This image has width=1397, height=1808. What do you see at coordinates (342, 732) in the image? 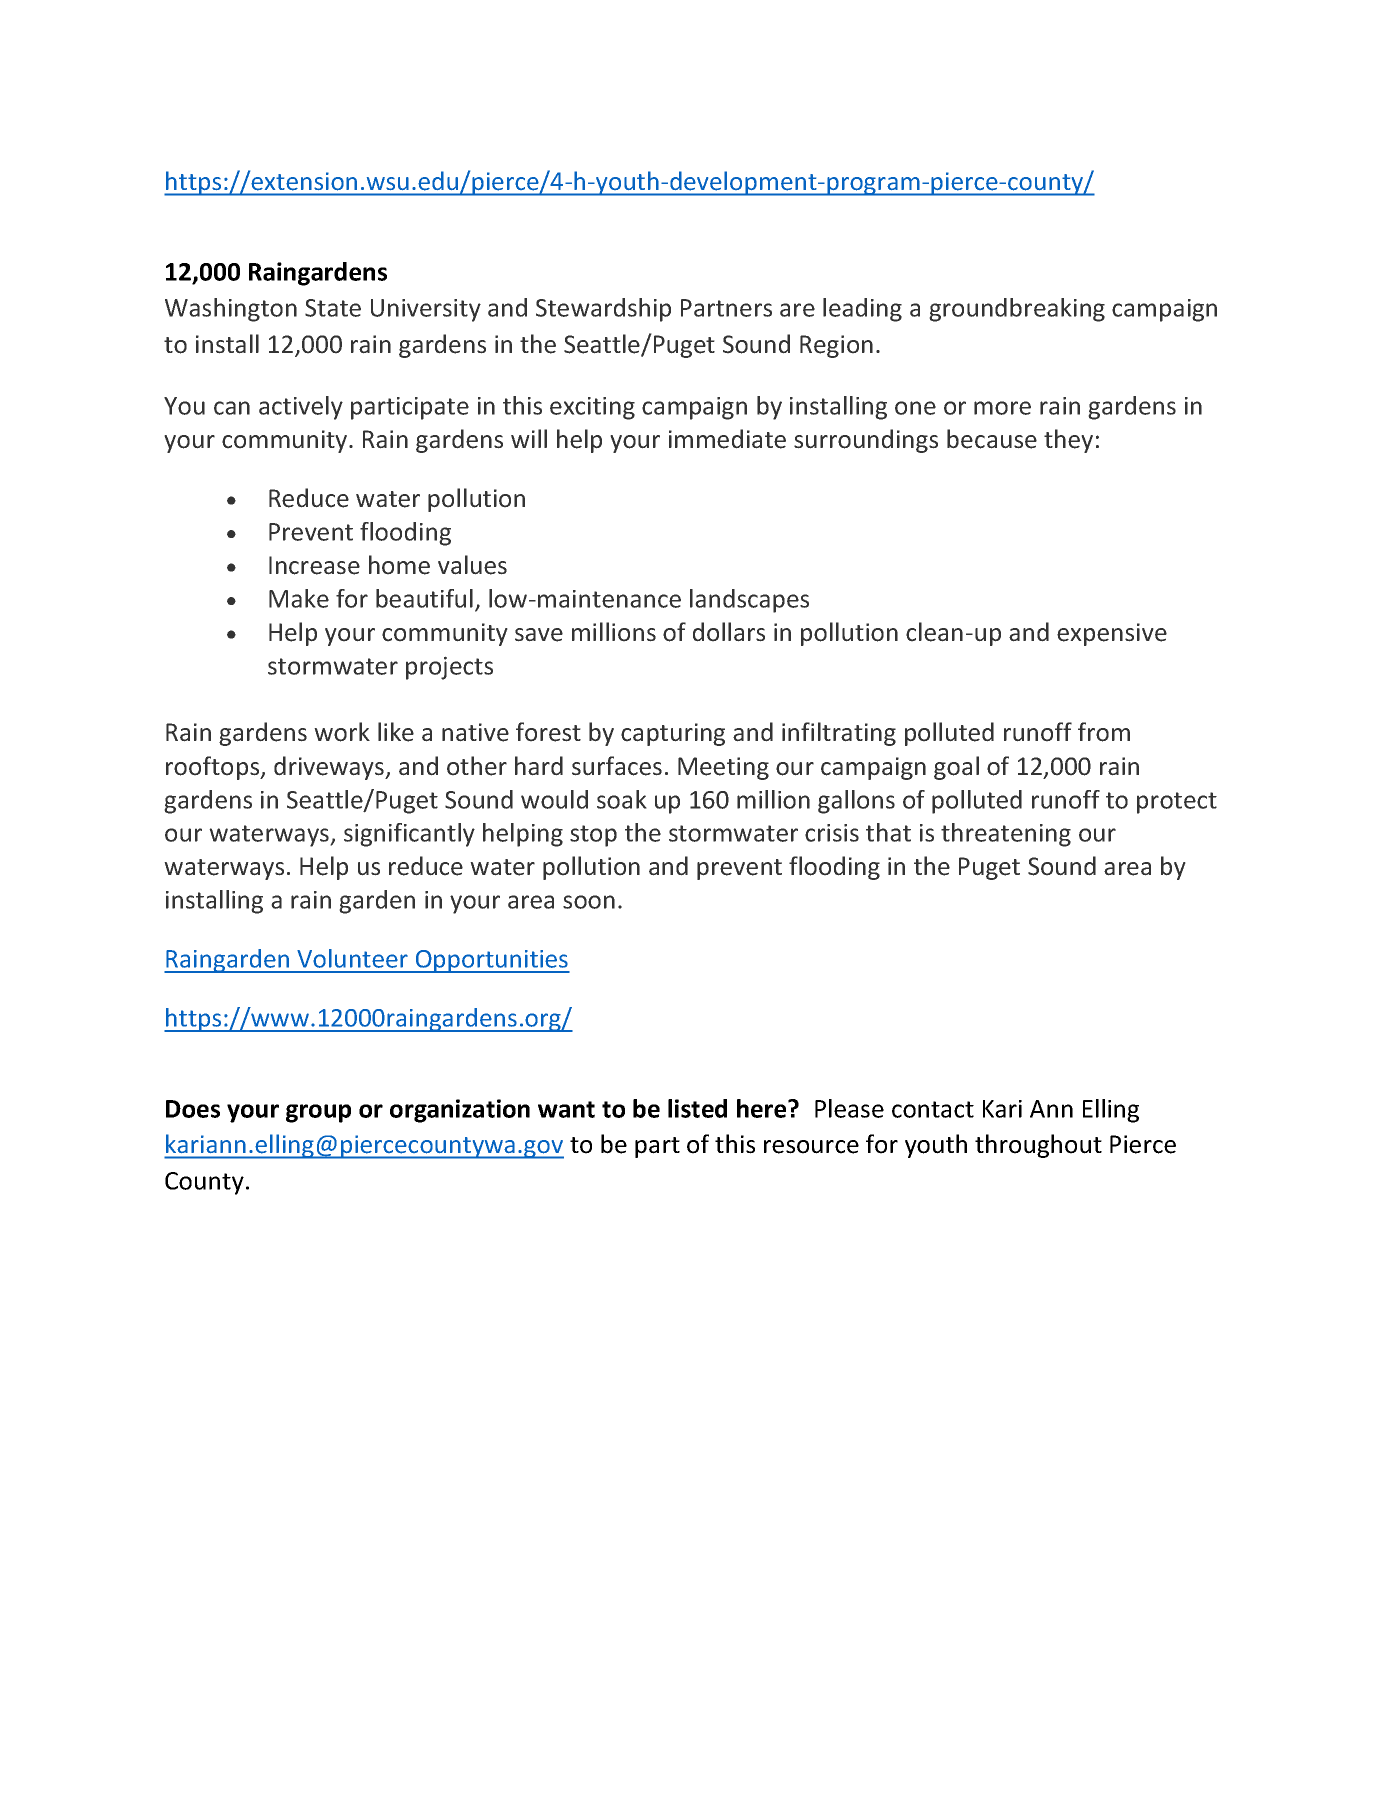
I see `work` at bounding box center [342, 732].
